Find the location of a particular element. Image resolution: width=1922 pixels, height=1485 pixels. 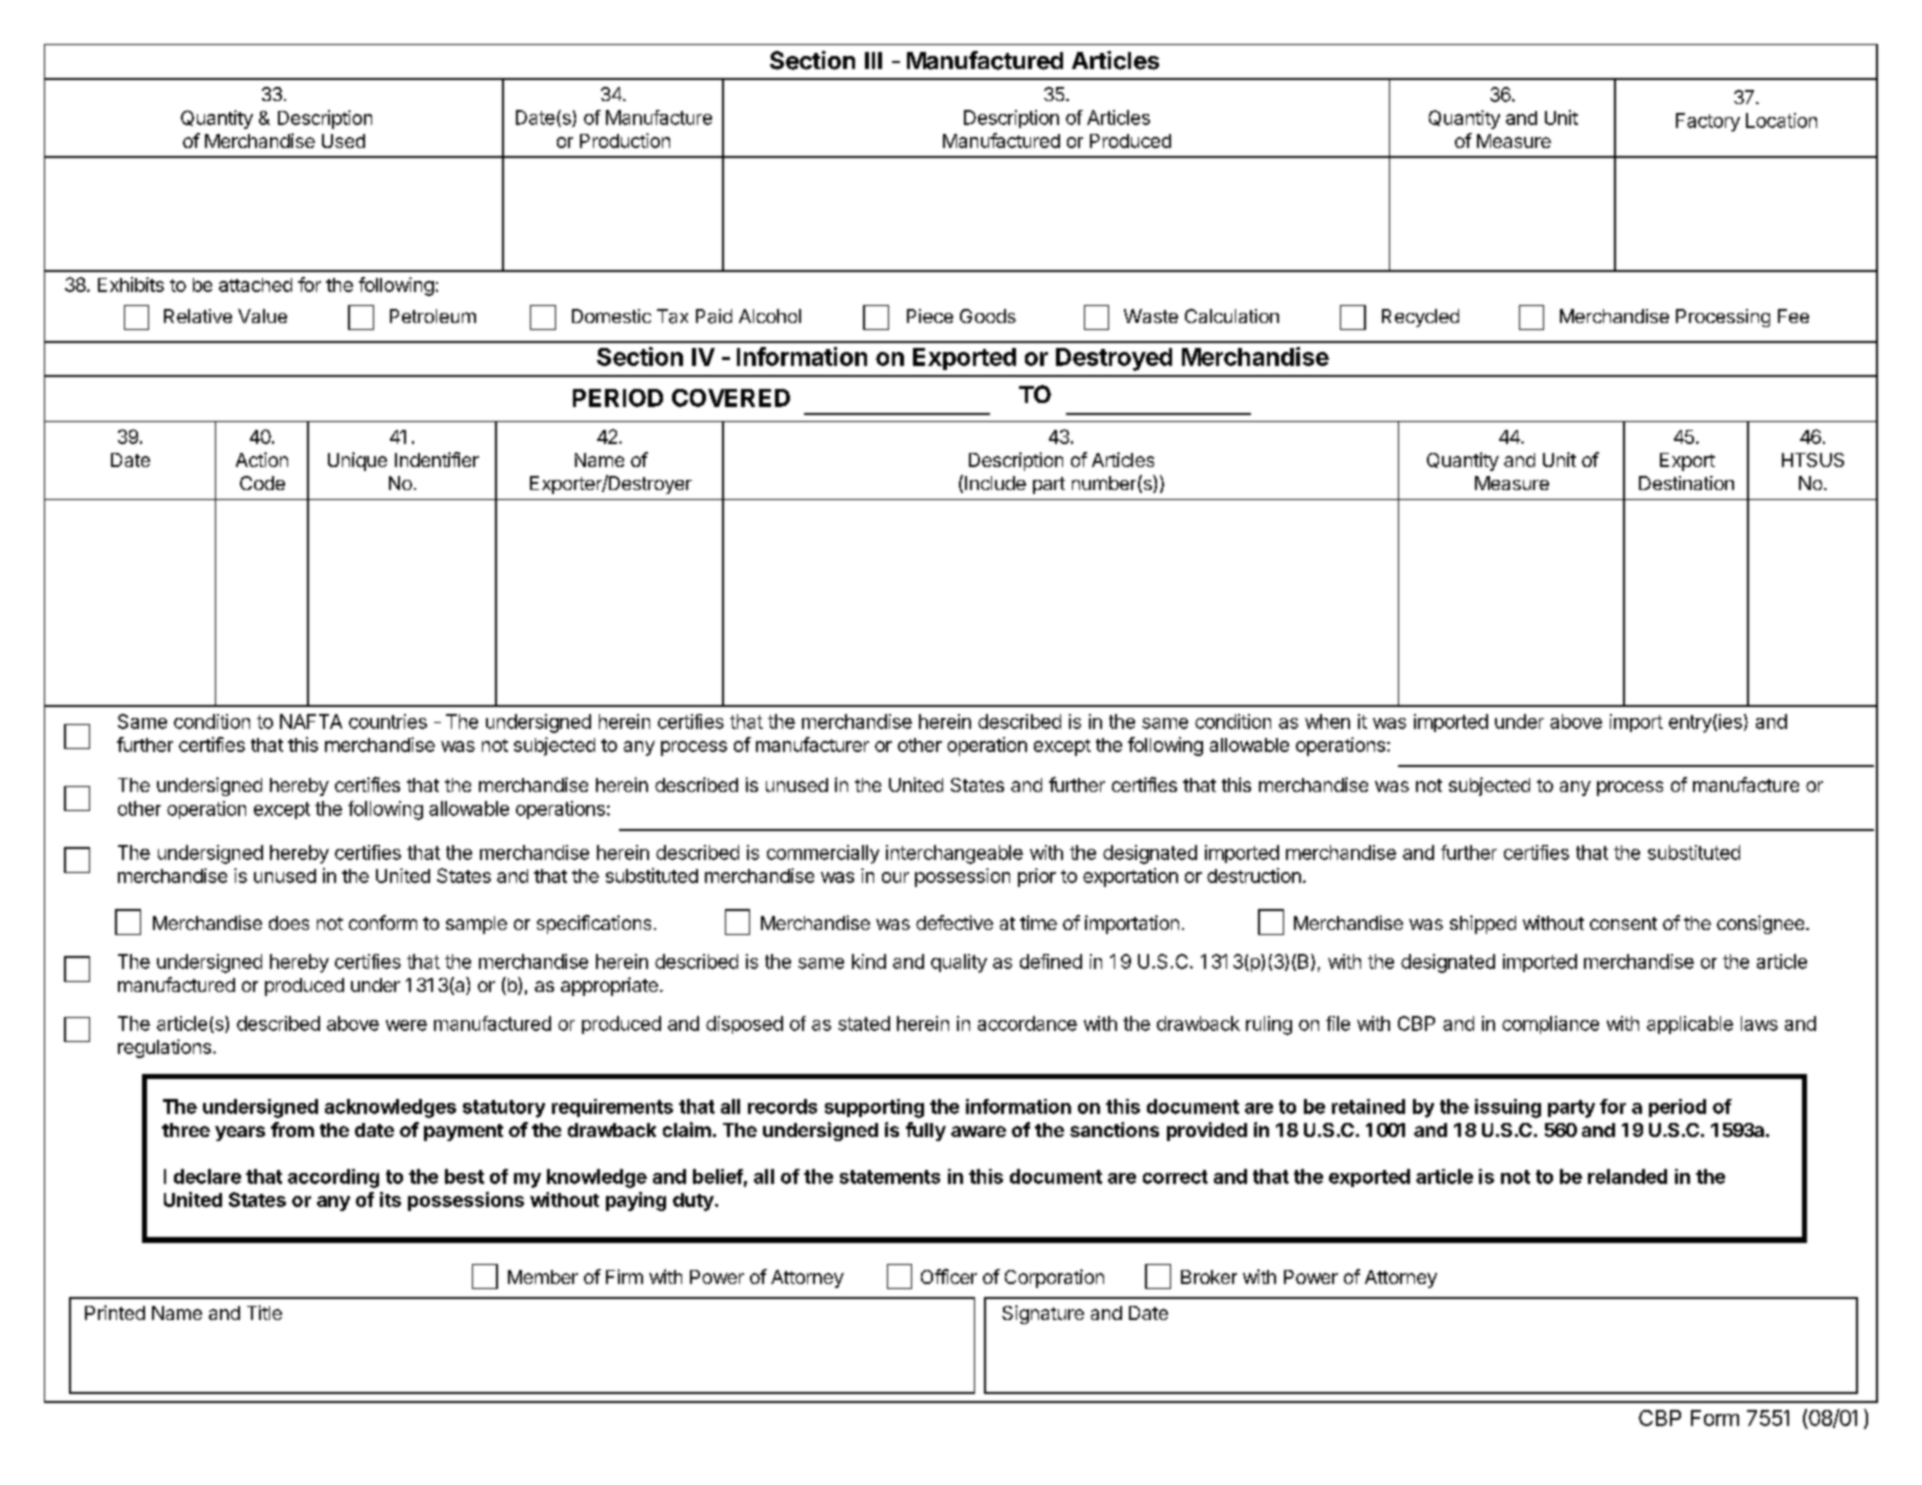

Destination is located at coordinates (1686, 483).
